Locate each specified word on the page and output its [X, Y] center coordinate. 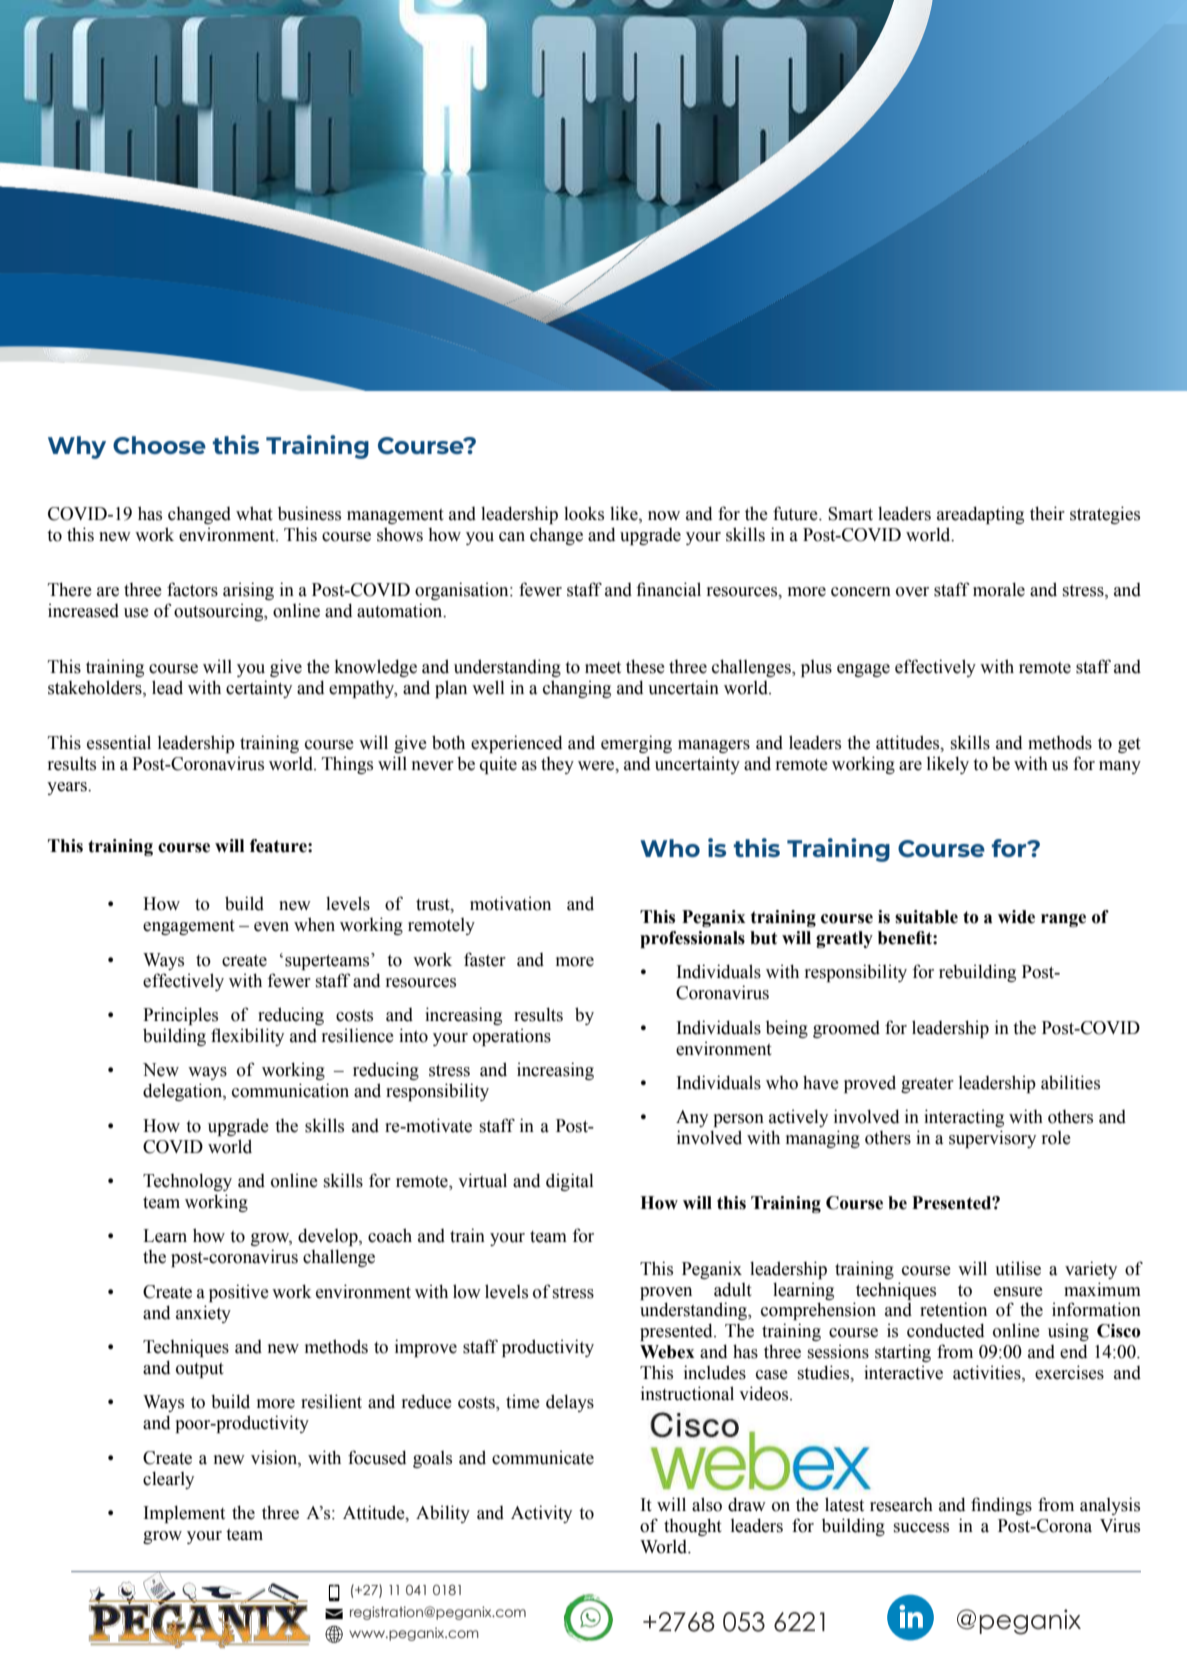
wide [1016, 917]
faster [485, 959]
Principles [180, 1016]
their [1047, 513]
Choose [159, 445]
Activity [541, 1514]
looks [584, 513]
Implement [184, 1514]
